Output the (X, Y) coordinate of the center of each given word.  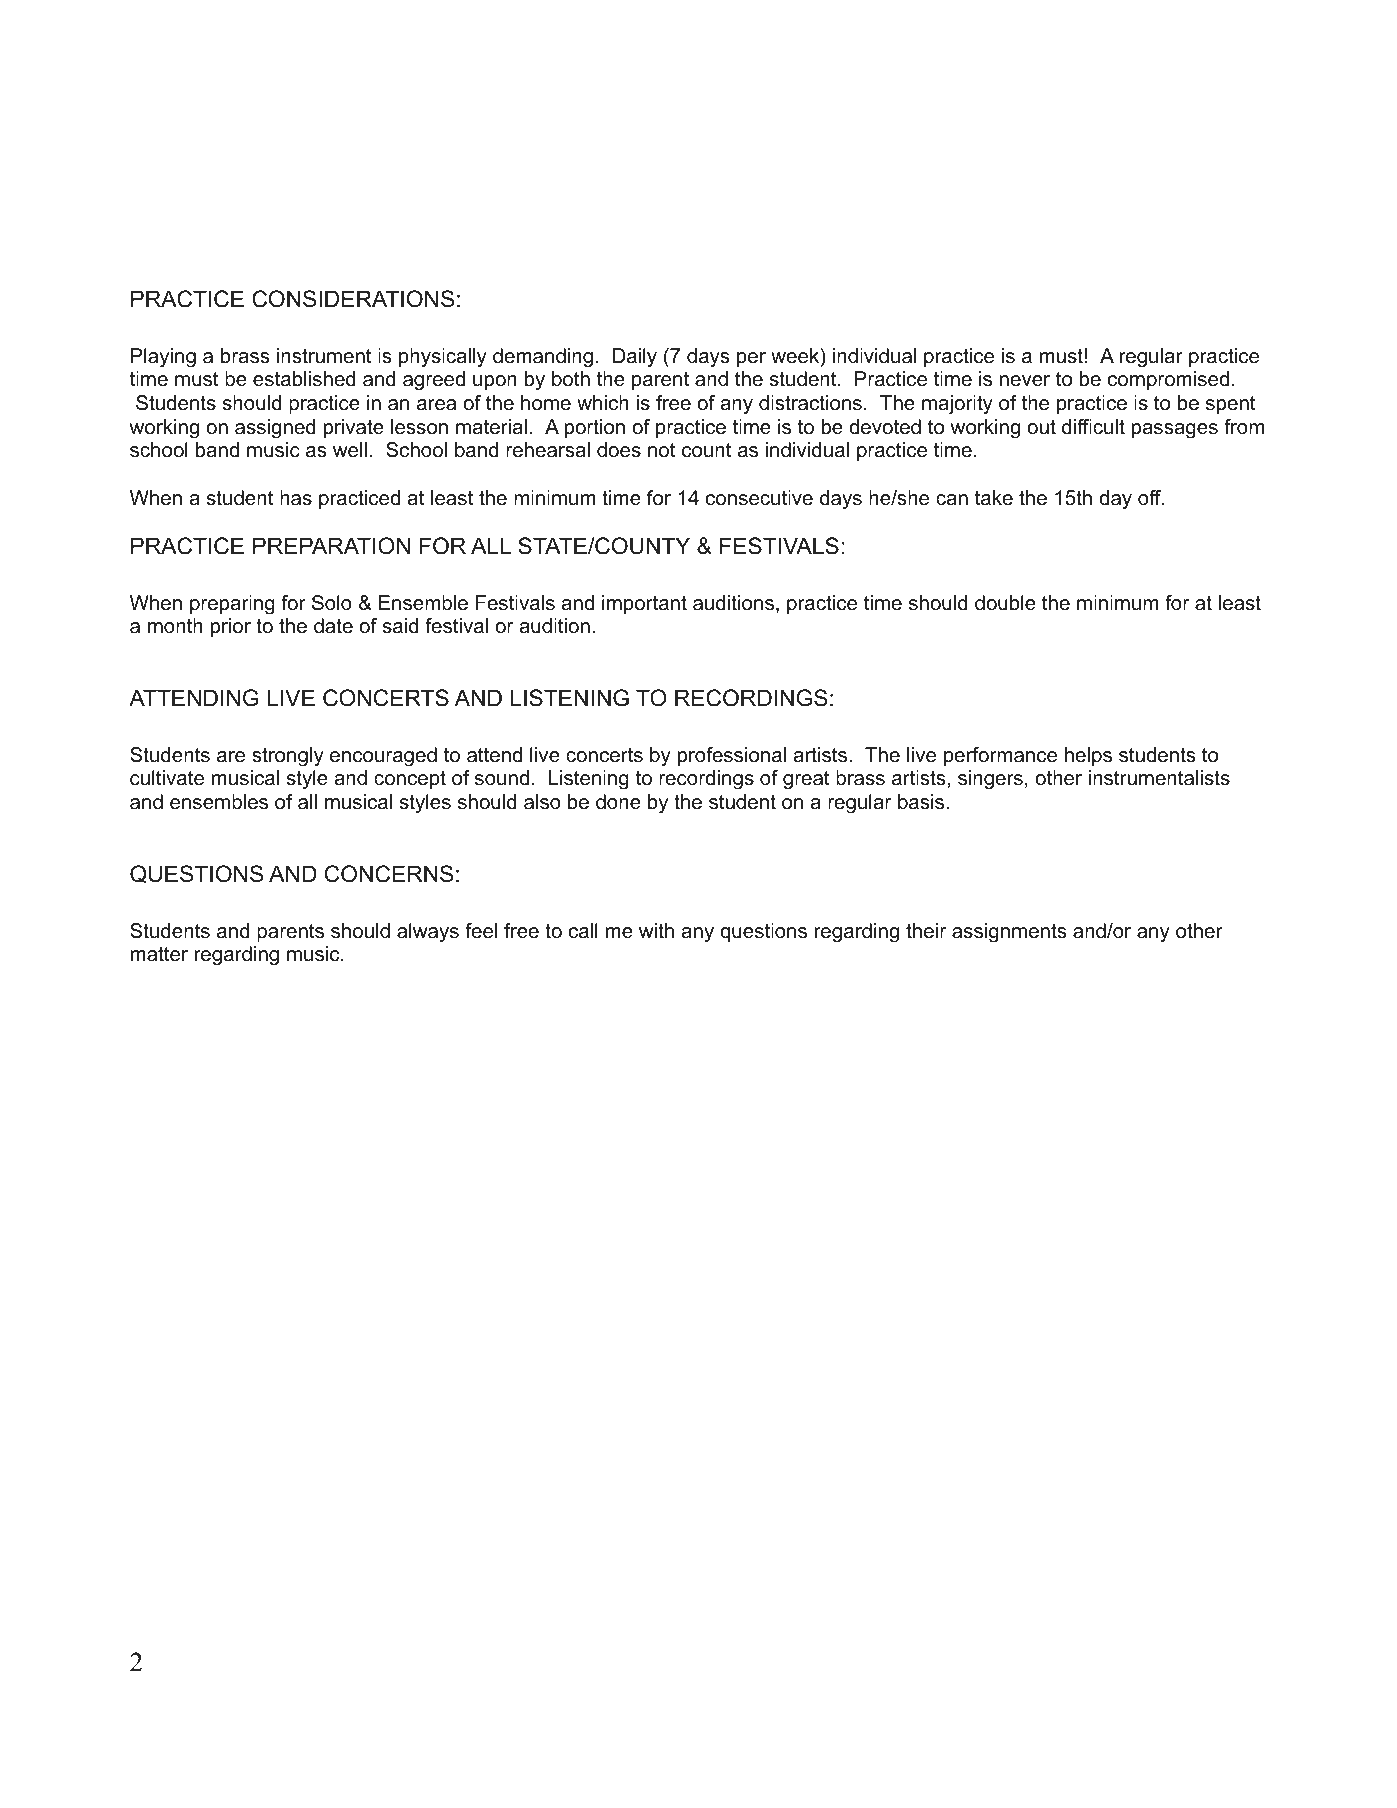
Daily (635, 358)
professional (732, 756)
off (1151, 498)
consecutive (759, 498)
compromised (1168, 380)
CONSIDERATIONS (353, 299)
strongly (288, 757)
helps (1088, 756)
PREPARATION (331, 546)
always (428, 933)
